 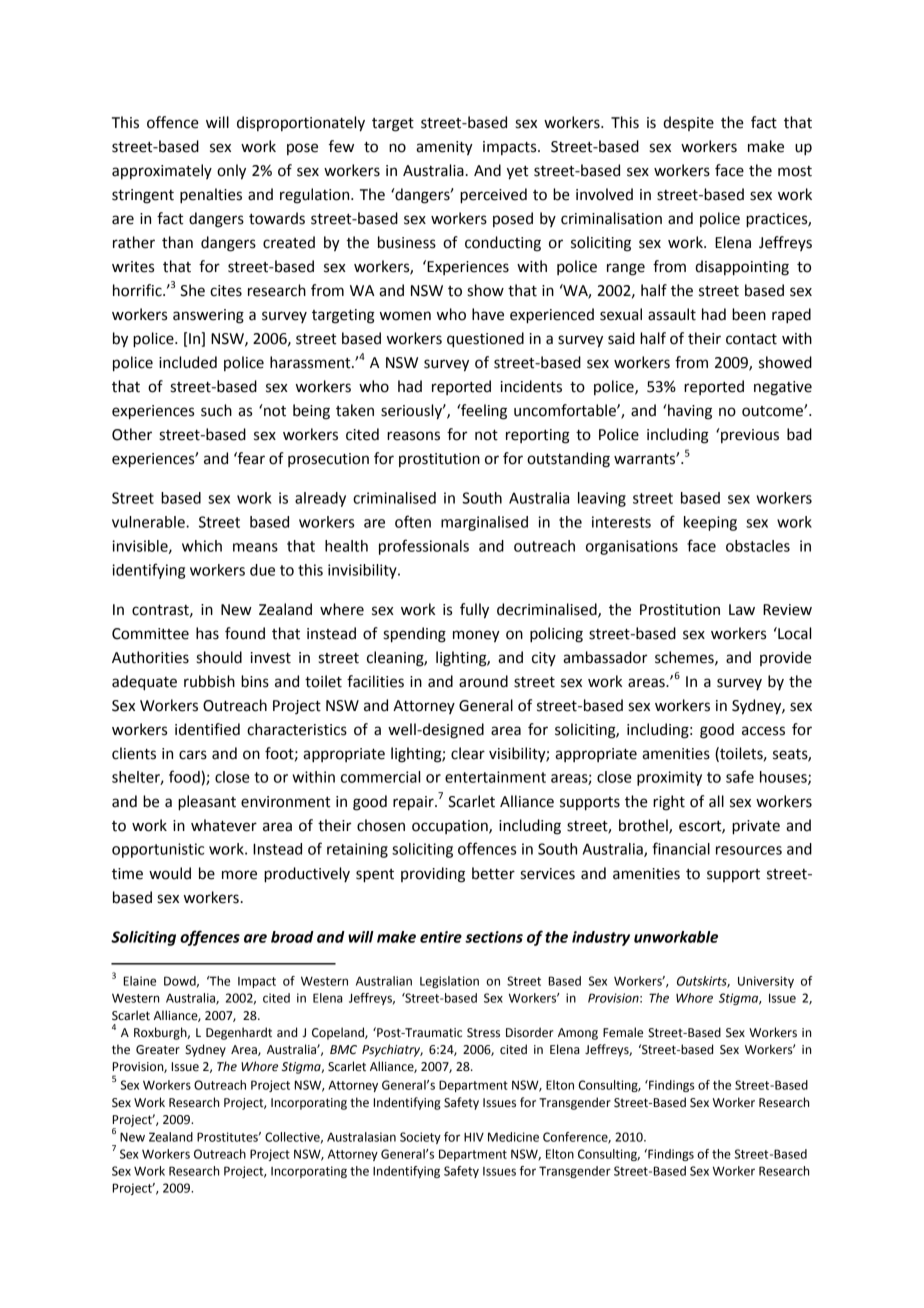 What do you see at coordinates (474, 1137) in the screenshot?
I see `HIV` at bounding box center [474, 1137].
